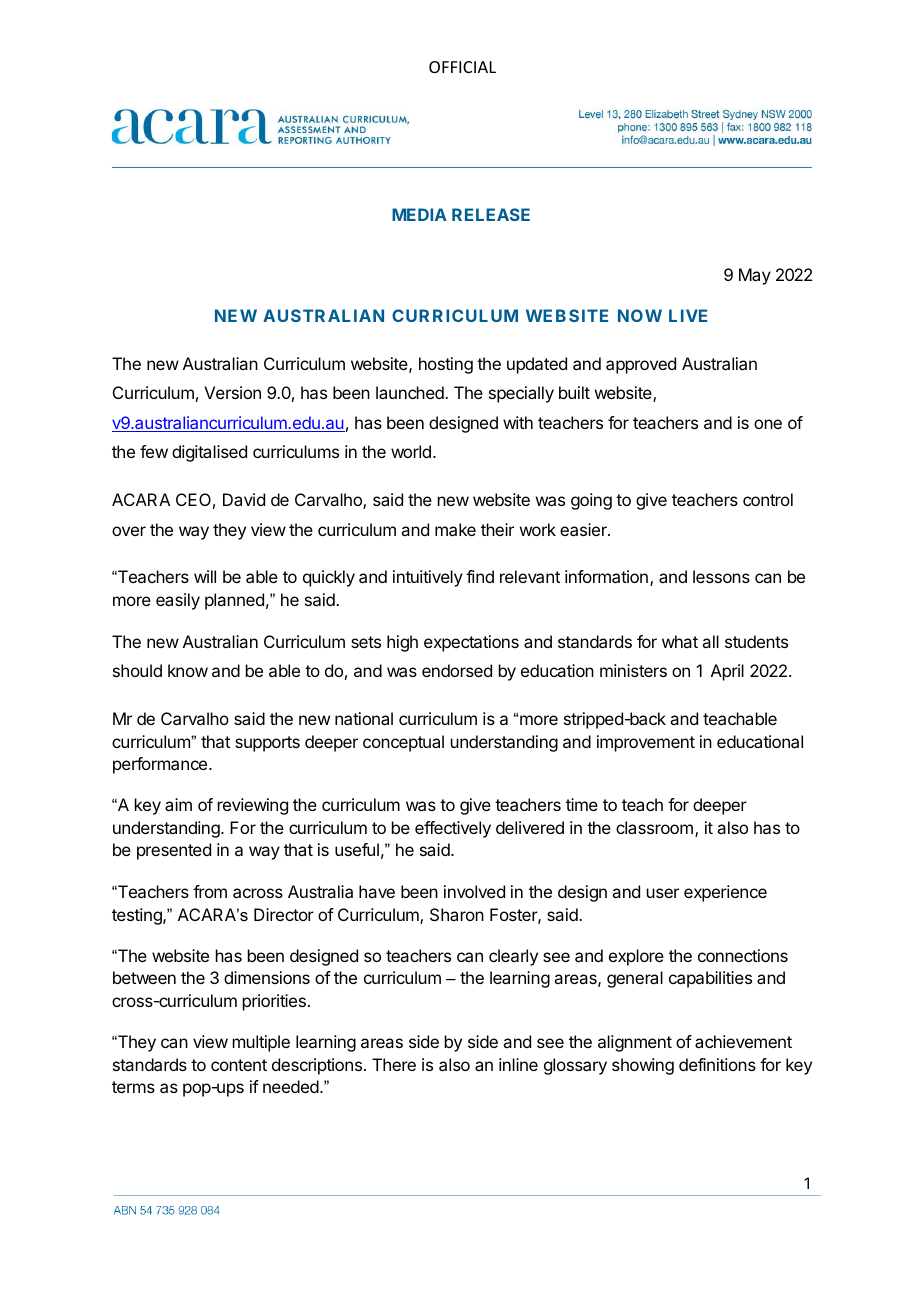  I want to click on launched, so click(411, 392).
